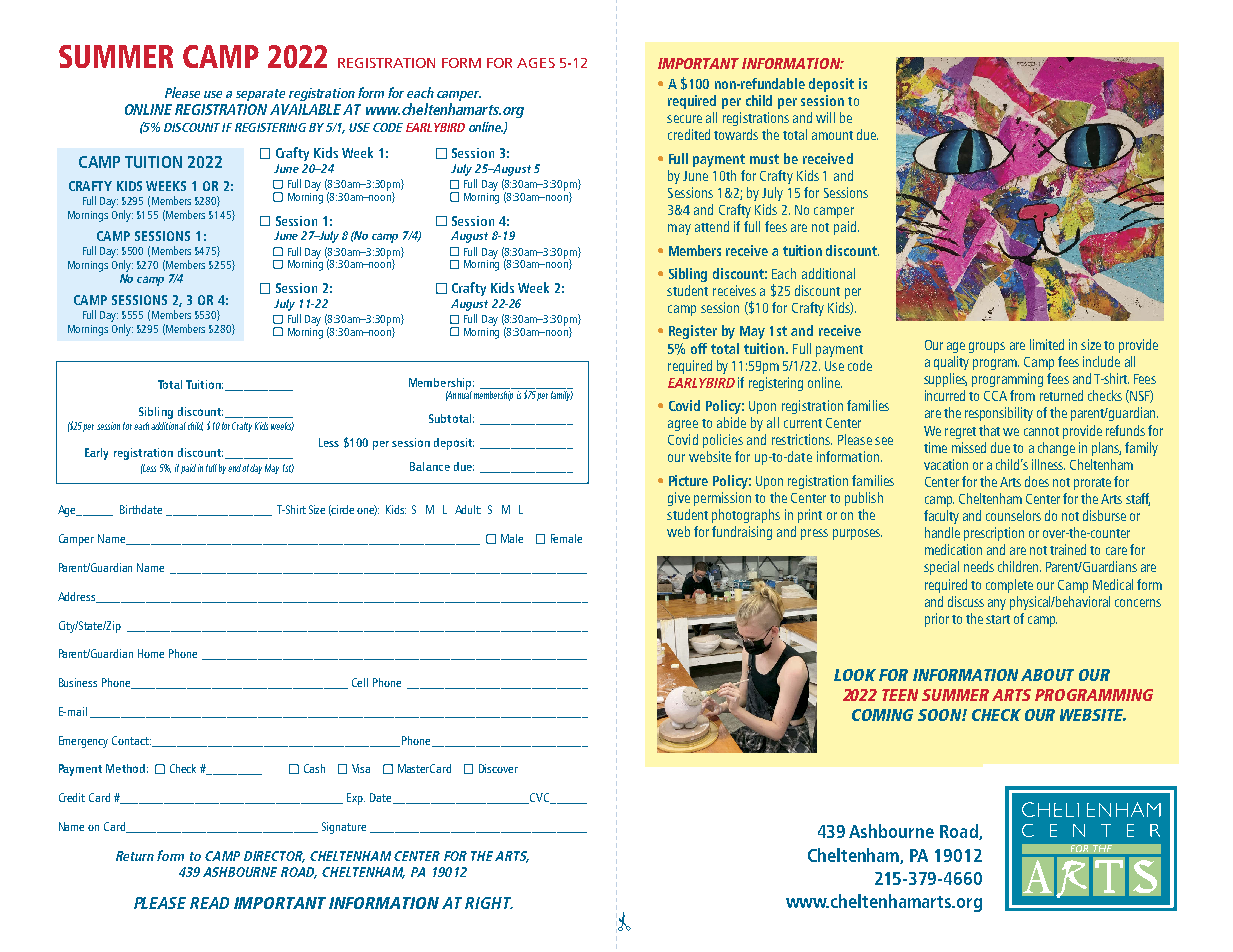 The width and height of the screenshot is (1233, 952). I want to click on Home, so click(151, 653).
